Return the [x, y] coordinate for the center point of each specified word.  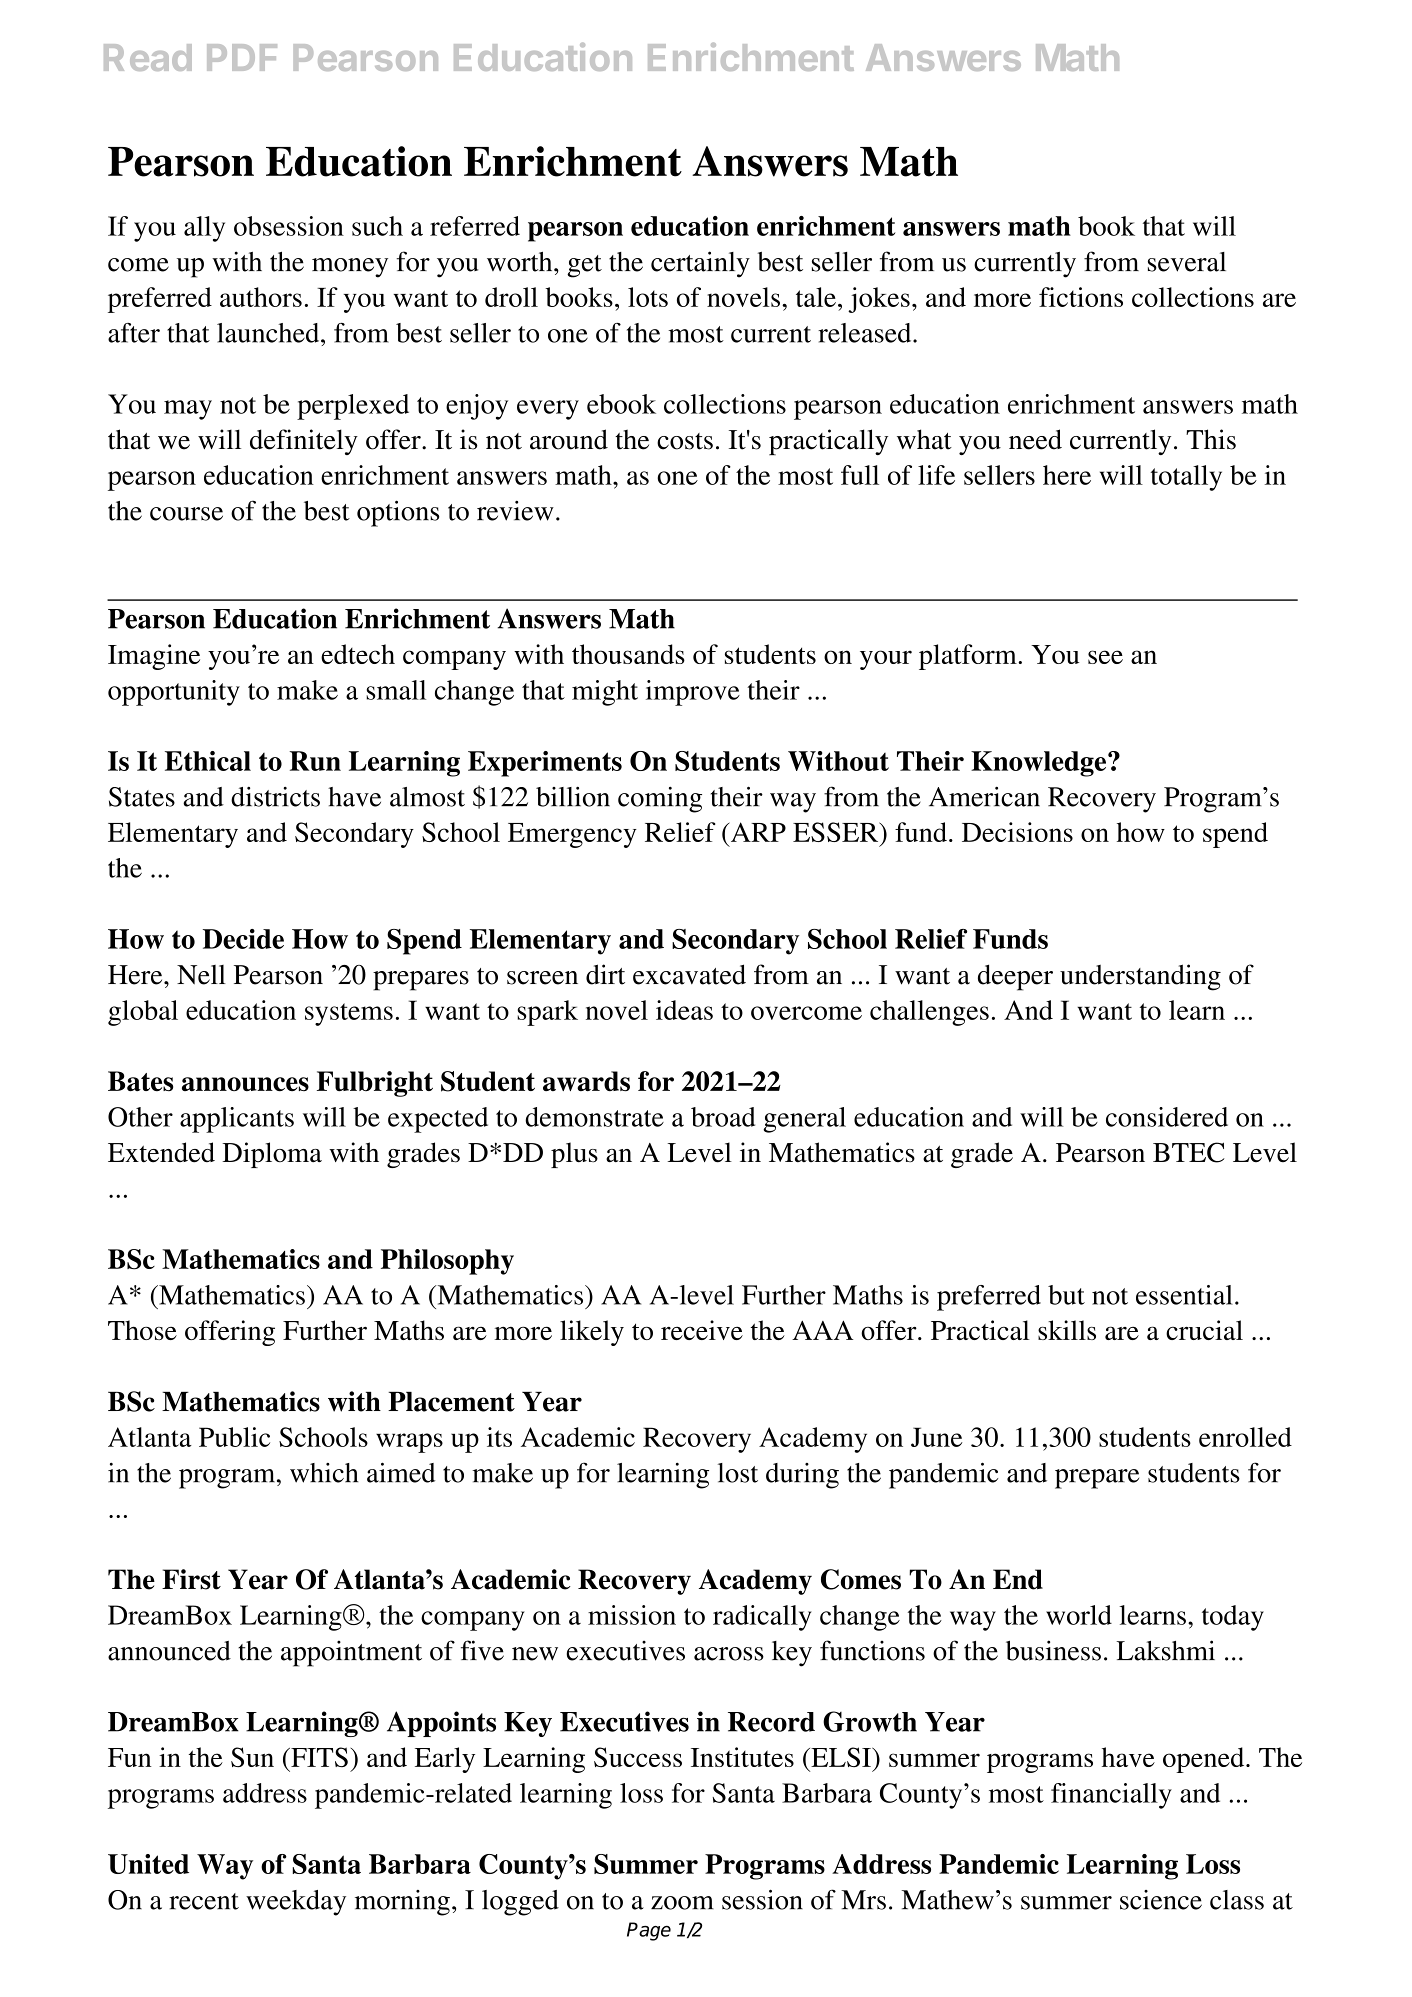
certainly [700, 264]
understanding [1140, 977]
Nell [201, 975]
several [1187, 262]
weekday [296, 1903]
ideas [684, 1010]
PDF [242, 57]
